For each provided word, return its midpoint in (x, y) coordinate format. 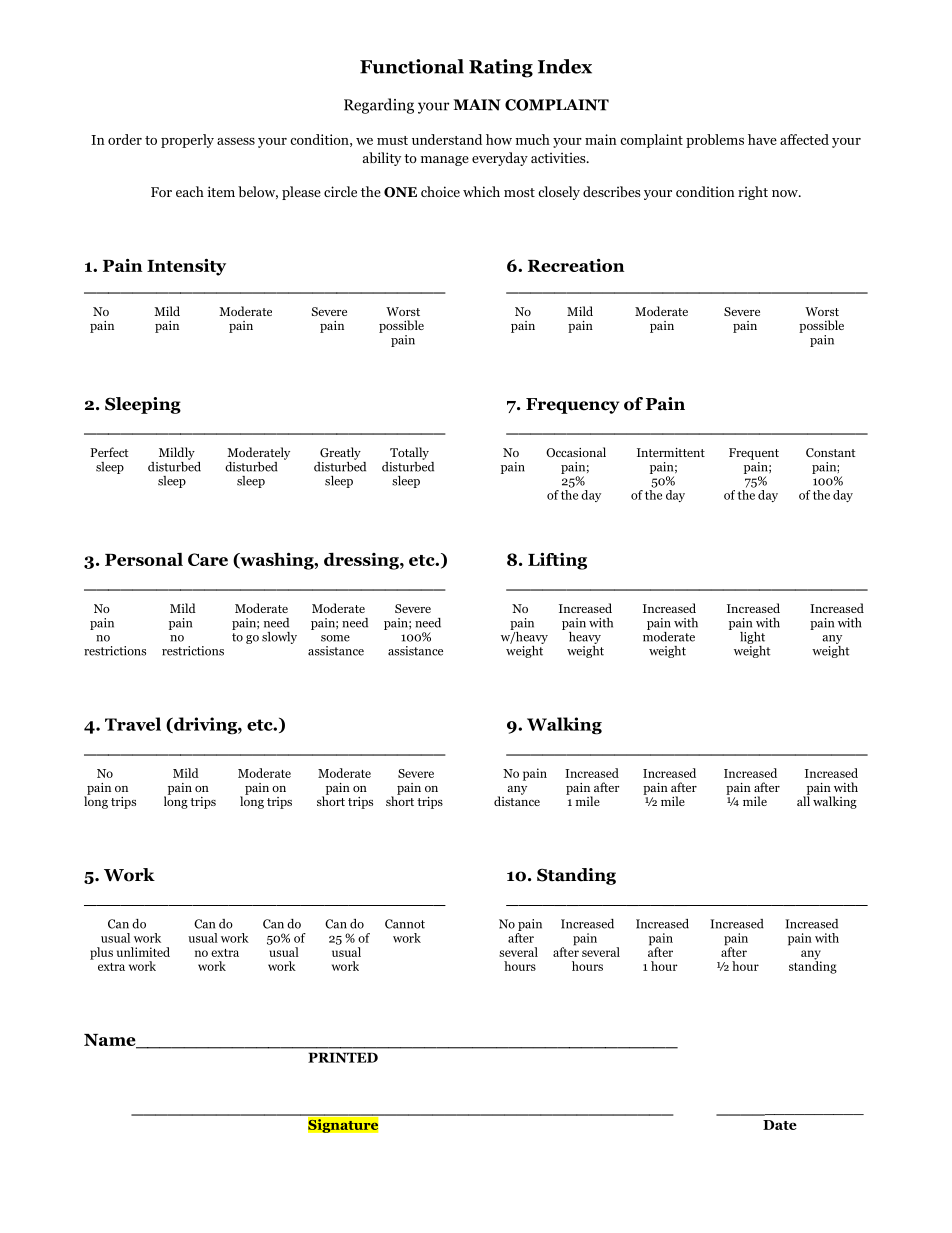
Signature (343, 1125)
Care (208, 559)
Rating (501, 68)
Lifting (557, 561)
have (762, 139)
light (752, 638)
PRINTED (343, 1057)
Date (780, 1125)
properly (187, 141)
